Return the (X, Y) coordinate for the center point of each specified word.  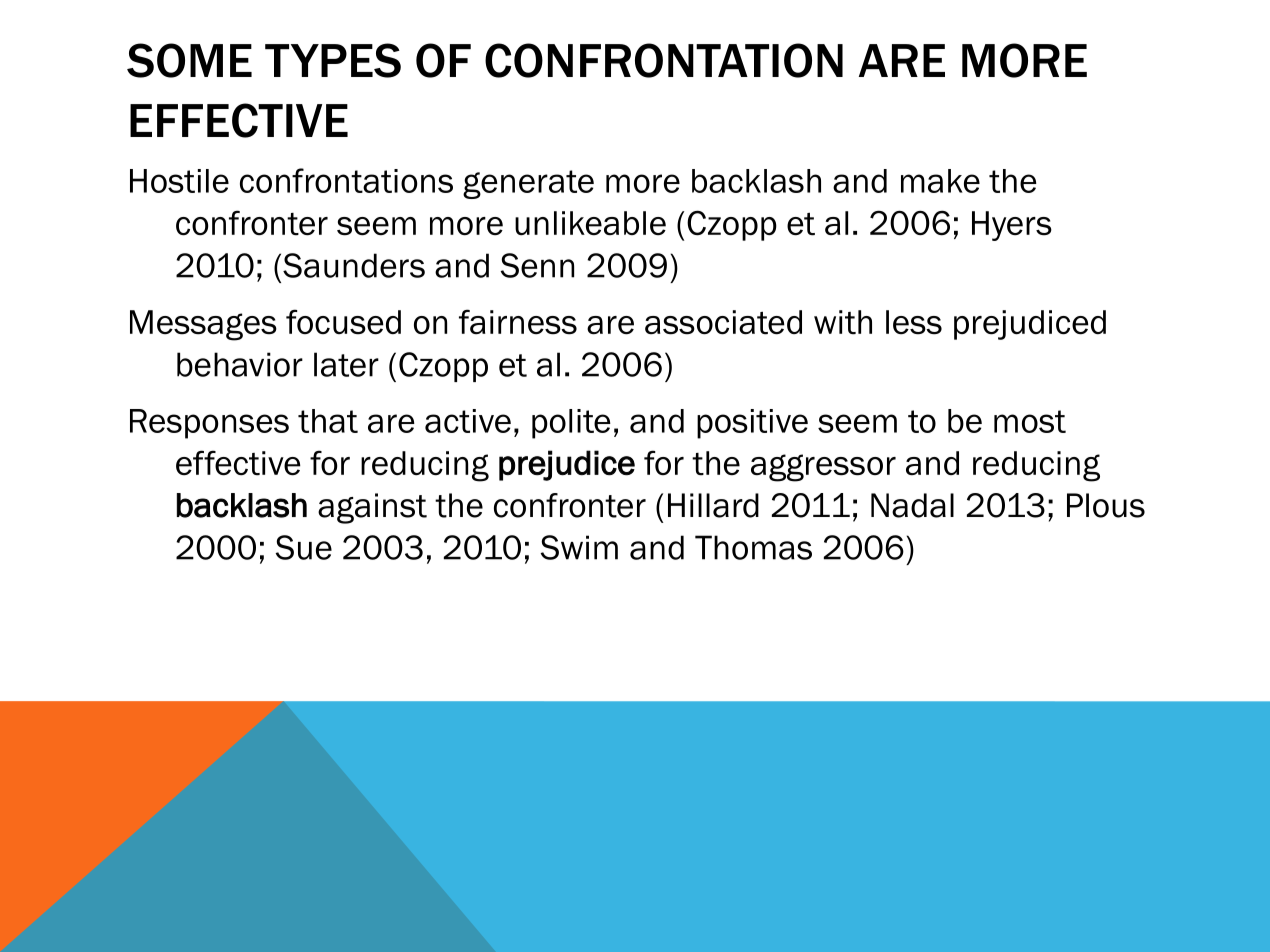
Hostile (179, 181)
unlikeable (590, 223)
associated (723, 322)
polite (571, 424)
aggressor (823, 468)
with (843, 322)
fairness (518, 322)
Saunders (354, 265)
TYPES (333, 60)
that (328, 421)
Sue (304, 547)
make (940, 181)
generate (528, 184)
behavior (240, 364)
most (1030, 421)
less (914, 322)
